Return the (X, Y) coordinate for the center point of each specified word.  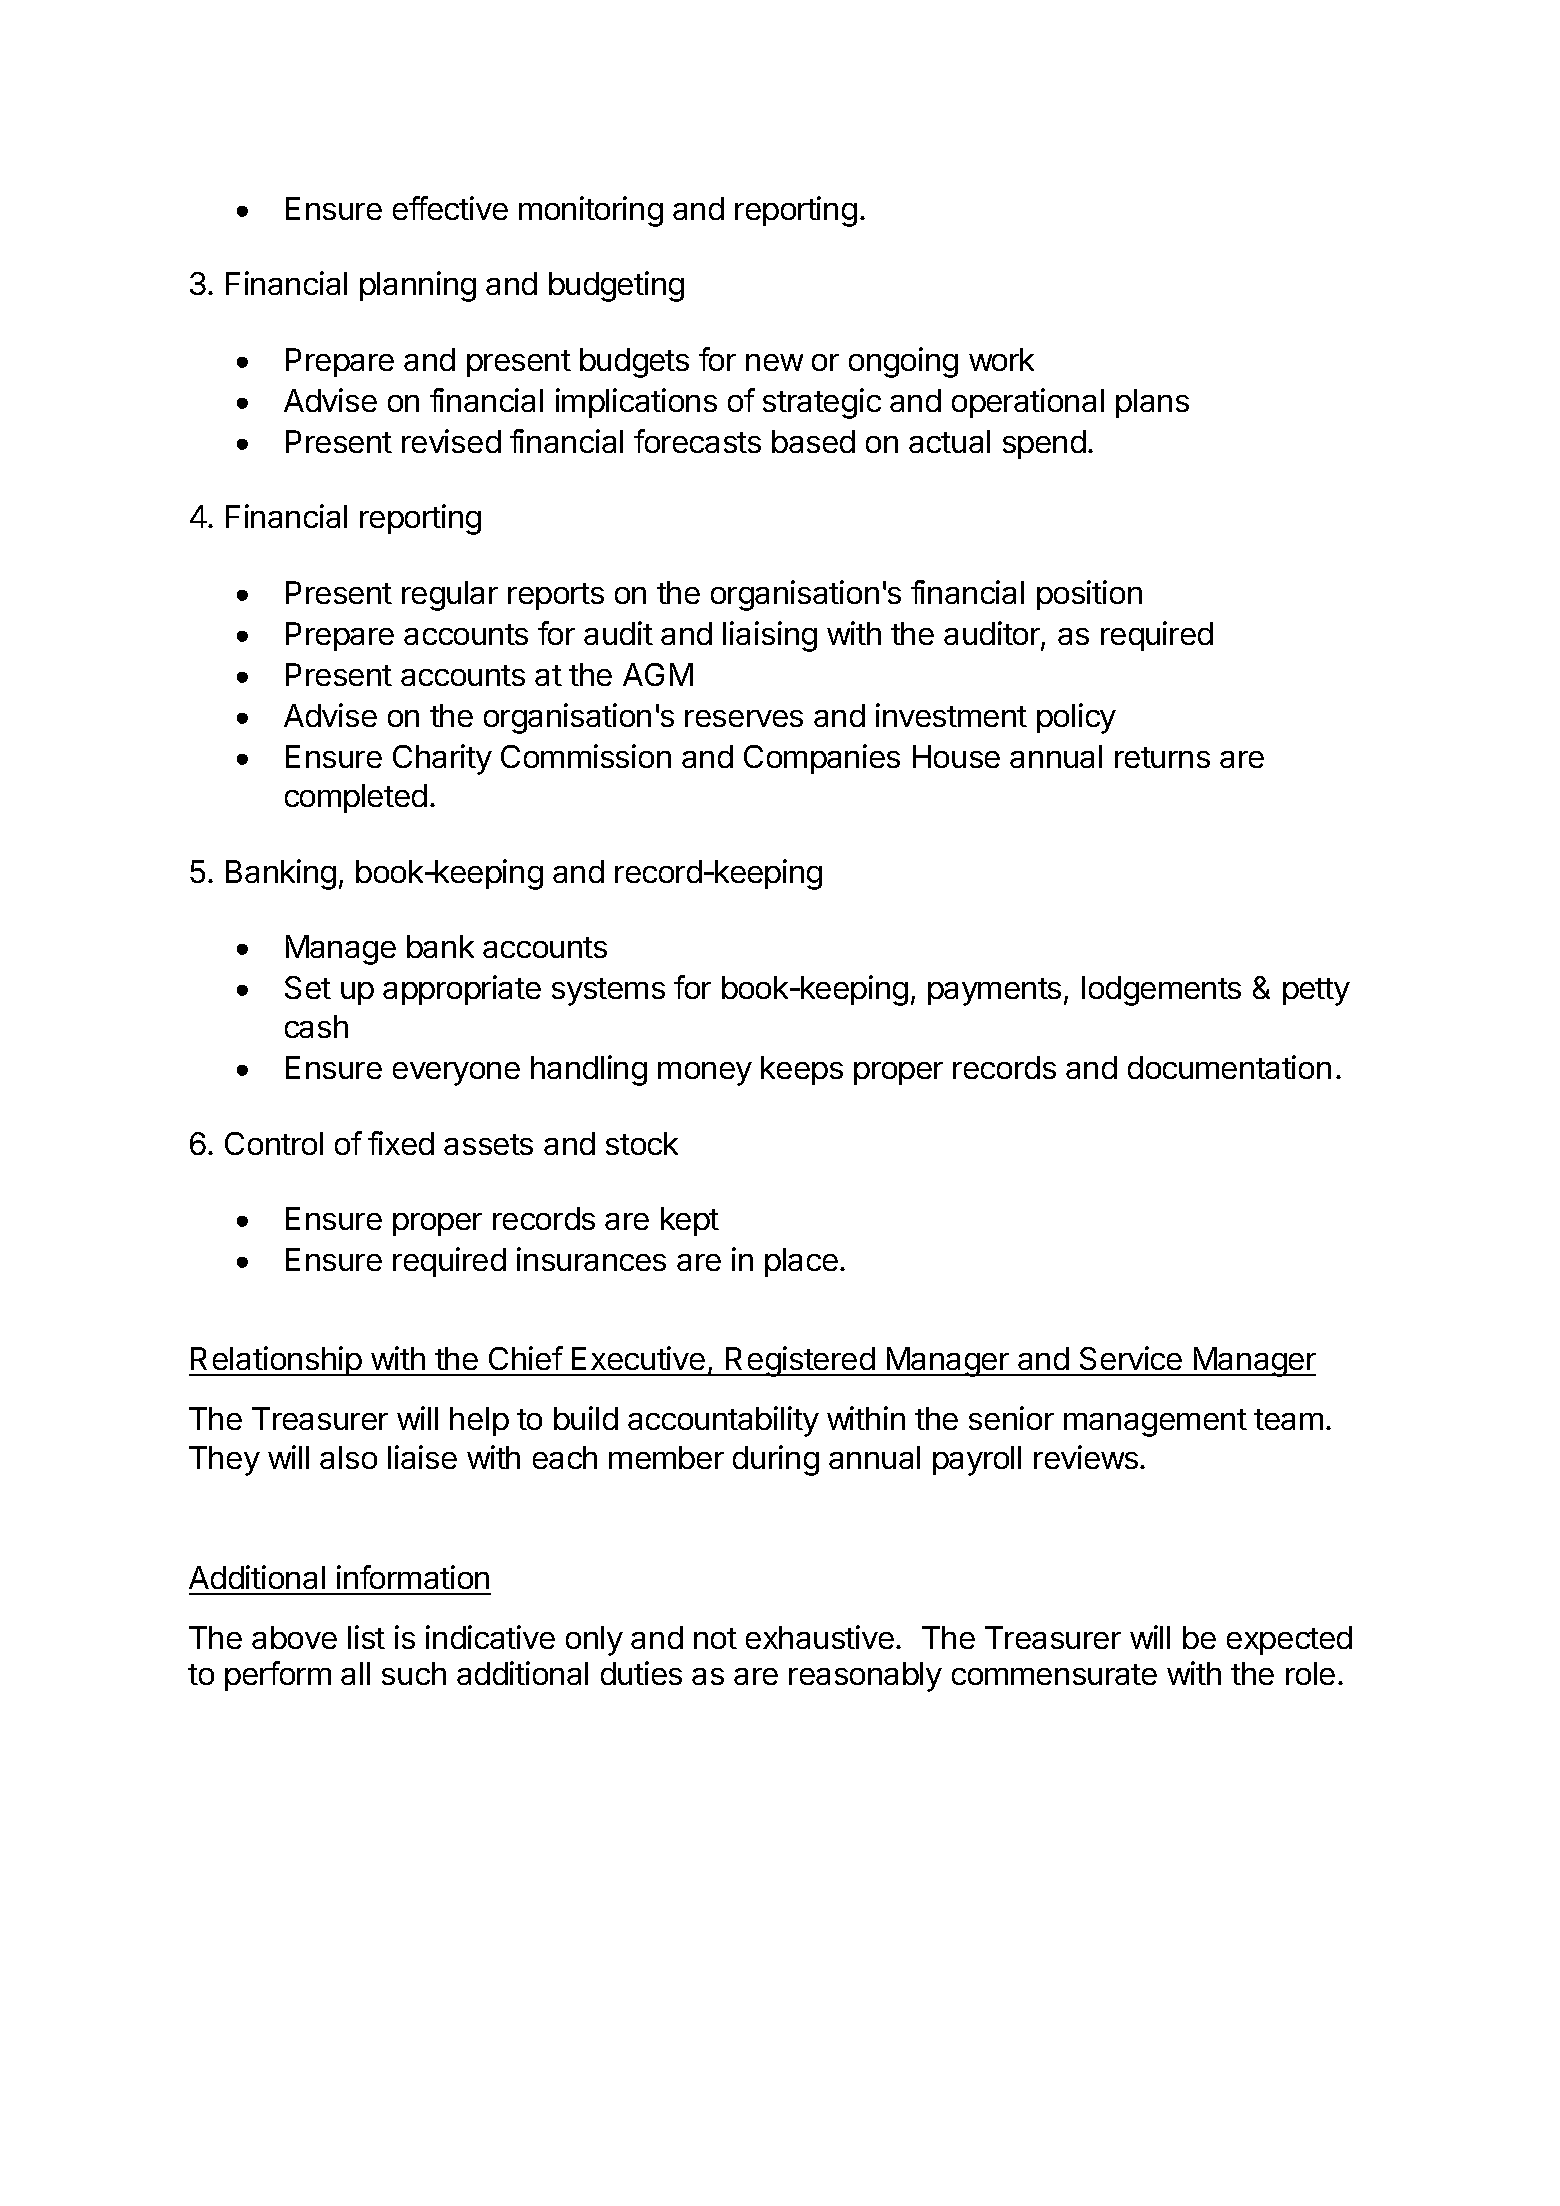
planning (418, 286)
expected (1289, 1640)
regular (450, 596)
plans (1152, 403)
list (366, 1637)
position (1089, 595)
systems (608, 992)
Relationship (276, 1361)
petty (1316, 992)
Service (1131, 1358)
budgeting (616, 286)
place (801, 1262)
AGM (658, 674)
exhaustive (820, 1637)
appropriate (462, 990)
